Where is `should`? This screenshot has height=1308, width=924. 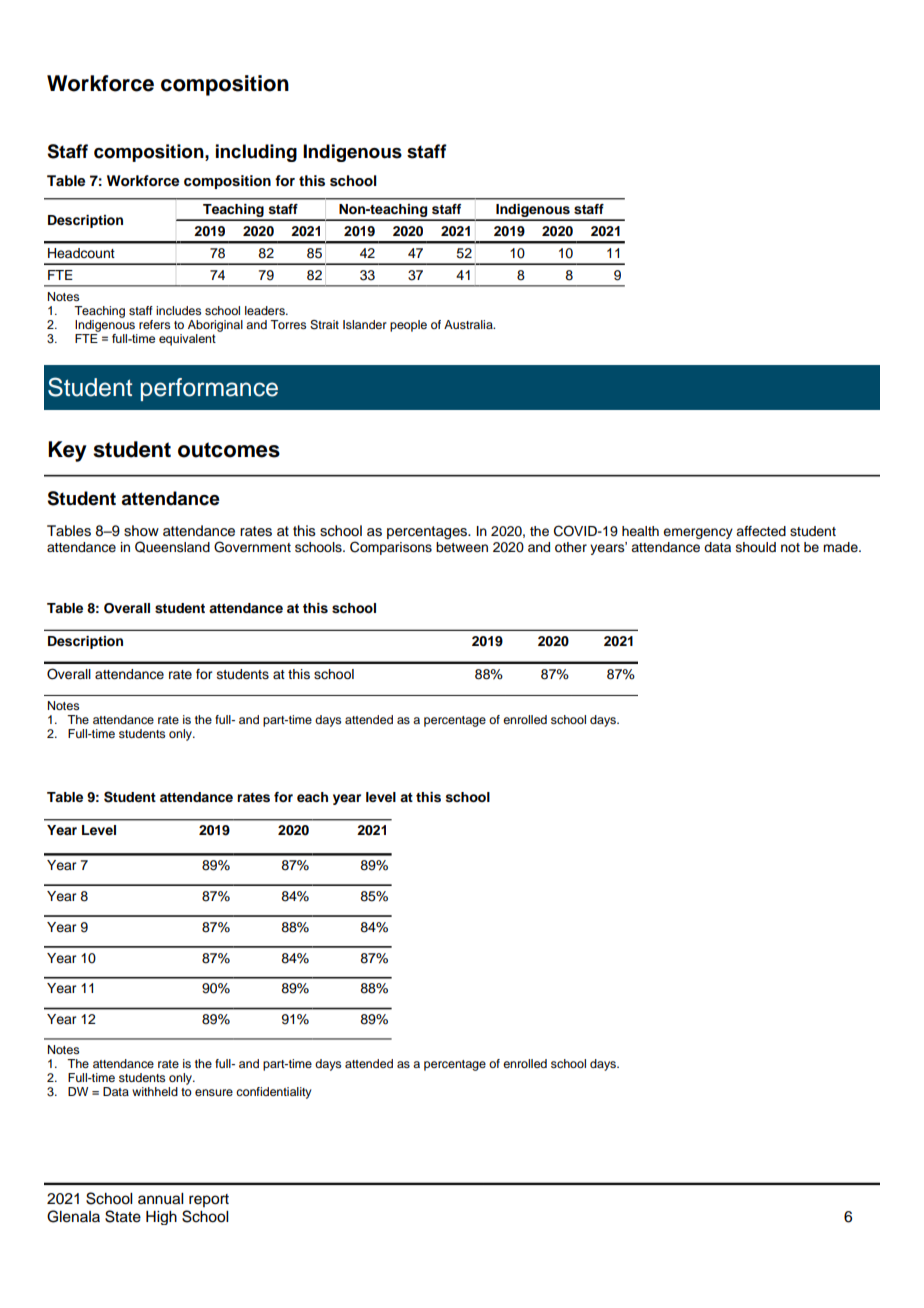
should is located at coordinates (756, 547).
